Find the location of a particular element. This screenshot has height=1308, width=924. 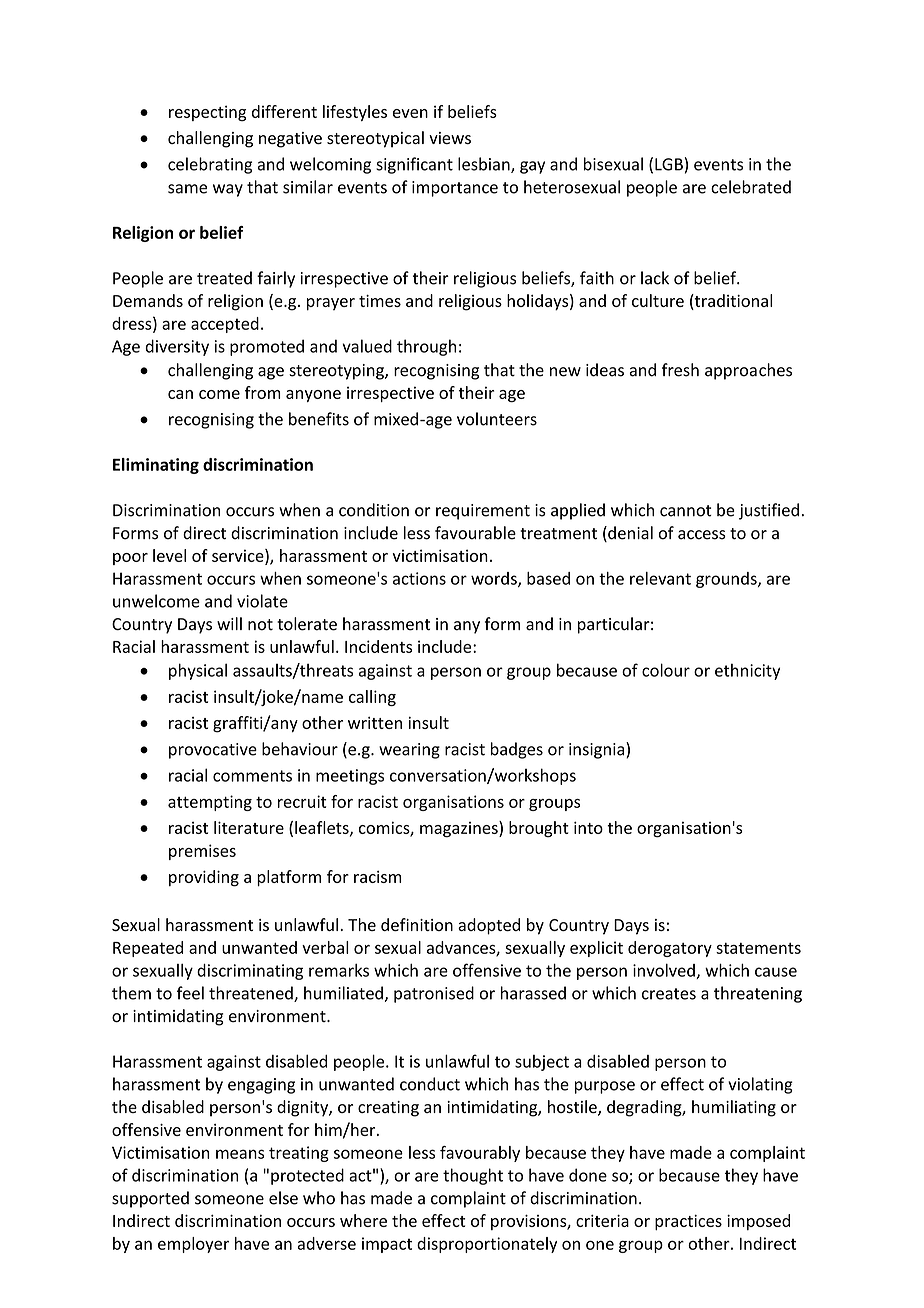

LGB is located at coordinates (669, 164).
